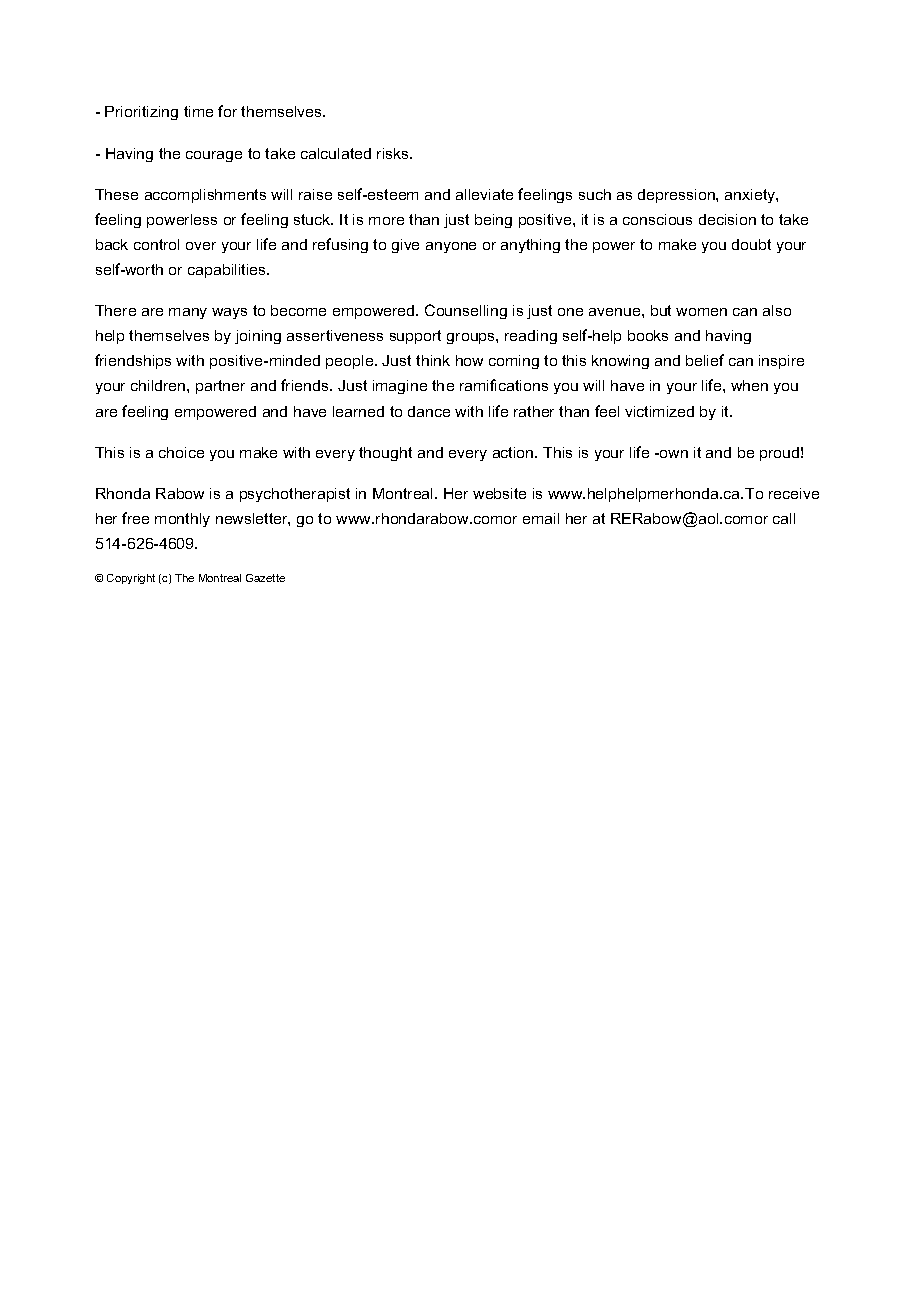  I want to click on time, so click(198, 111).
